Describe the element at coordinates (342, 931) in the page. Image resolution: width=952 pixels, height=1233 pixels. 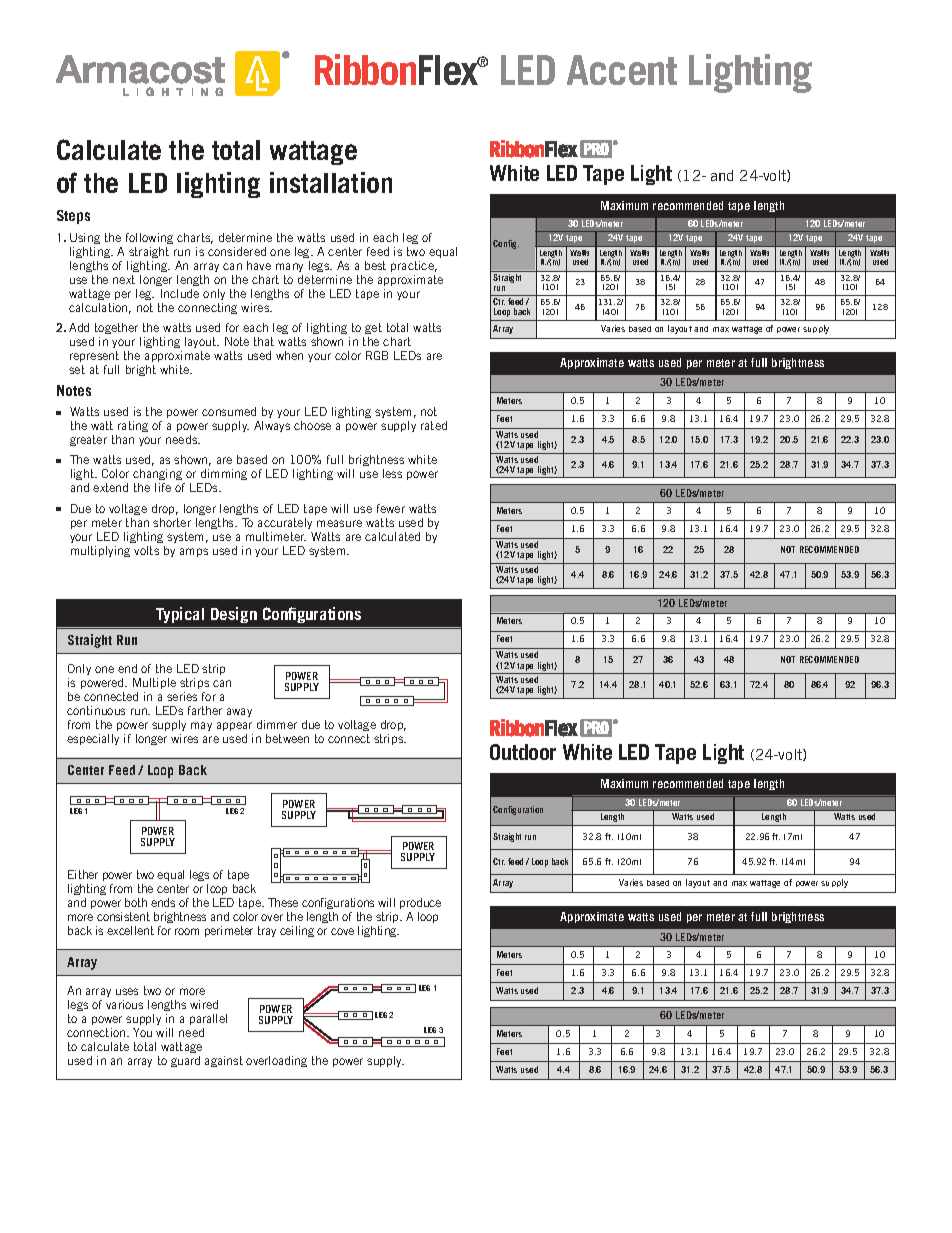
I see `cove` at that location.
